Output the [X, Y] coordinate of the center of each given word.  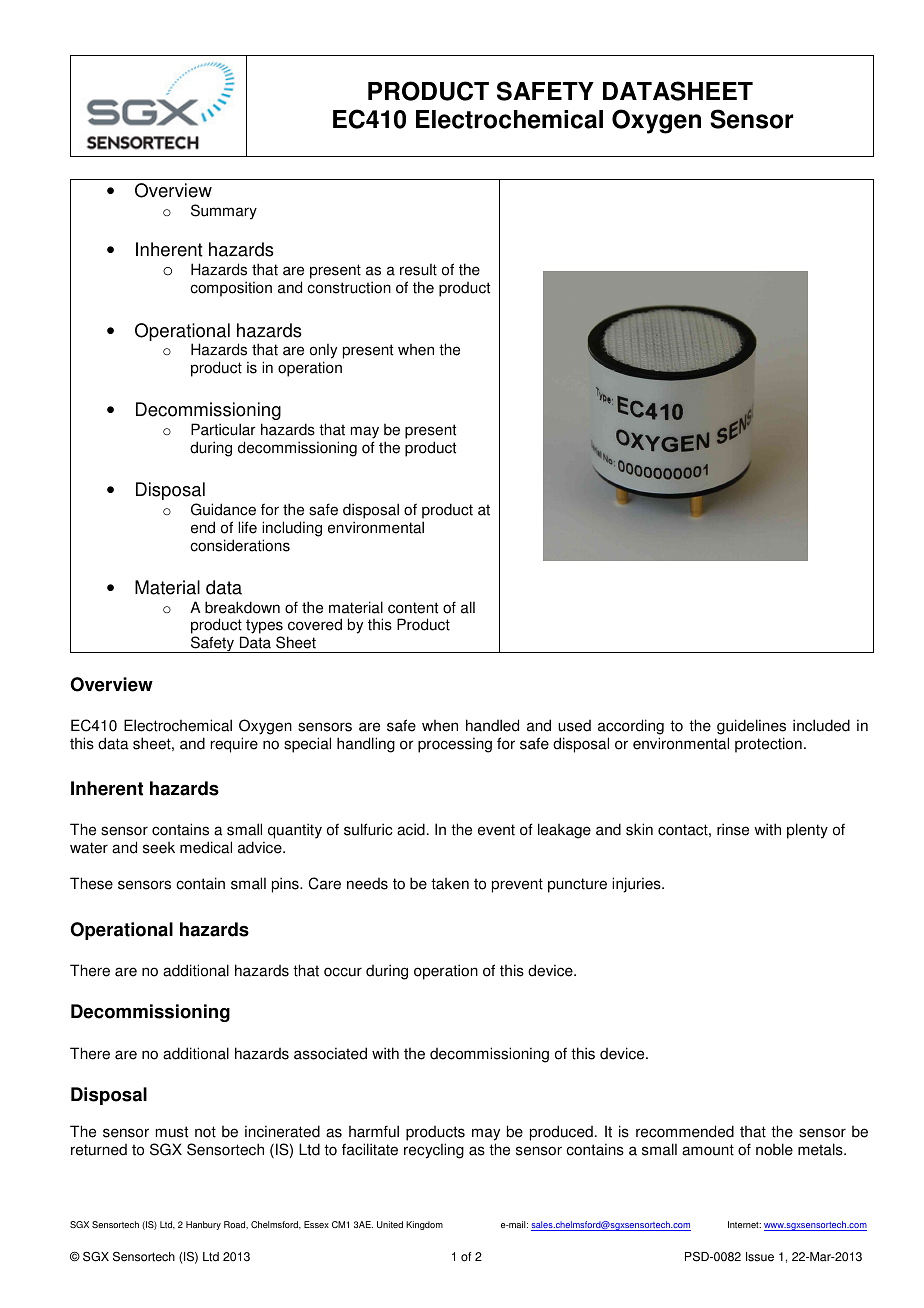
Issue [760, 1257]
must [172, 1132]
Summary [224, 212]
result [418, 269]
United [390, 1224]
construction [349, 287]
